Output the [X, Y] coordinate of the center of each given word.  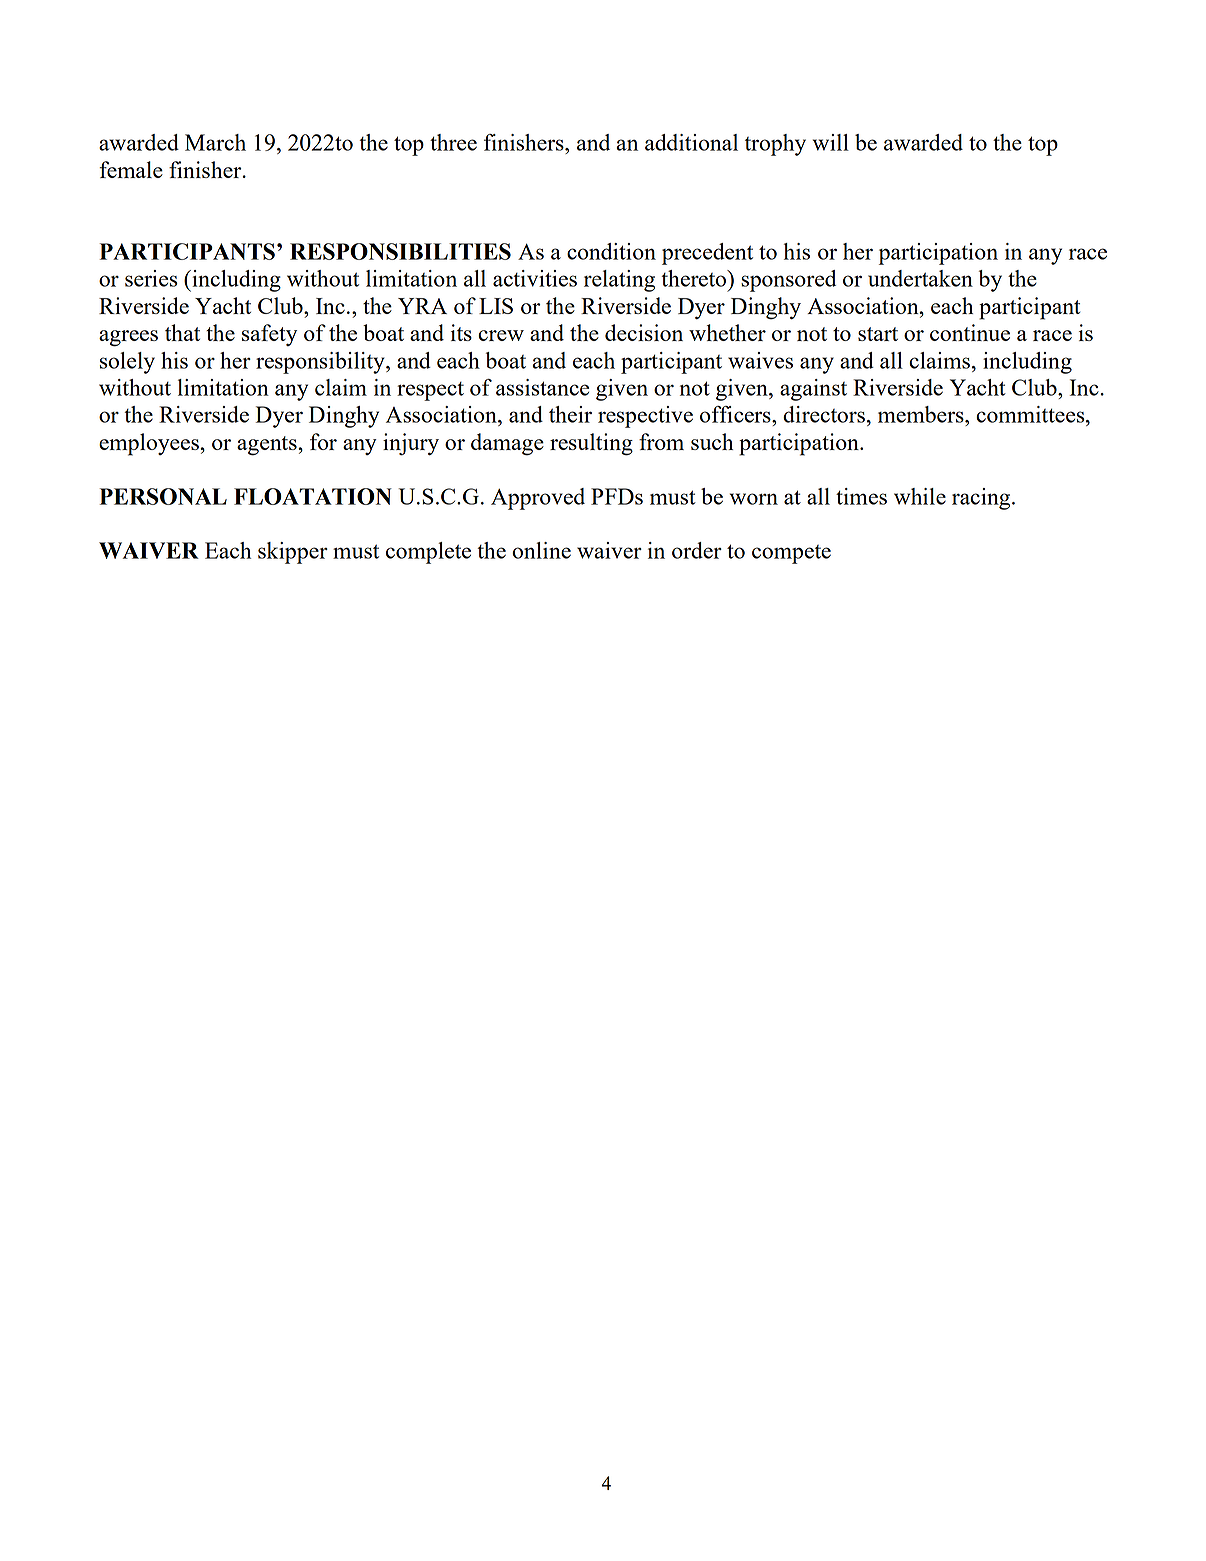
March [215, 142]
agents [268, 446]
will [830, 142]
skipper [293, 553]
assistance [542, 387]
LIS [496, 306]
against [813, 390]
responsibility [321, 363]
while [920, 496]
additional [691, 142]
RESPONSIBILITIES [400, 251]
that [182, 332]
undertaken [920, 278]
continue [970, 332]
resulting [591, 444]
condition [611, 251]
